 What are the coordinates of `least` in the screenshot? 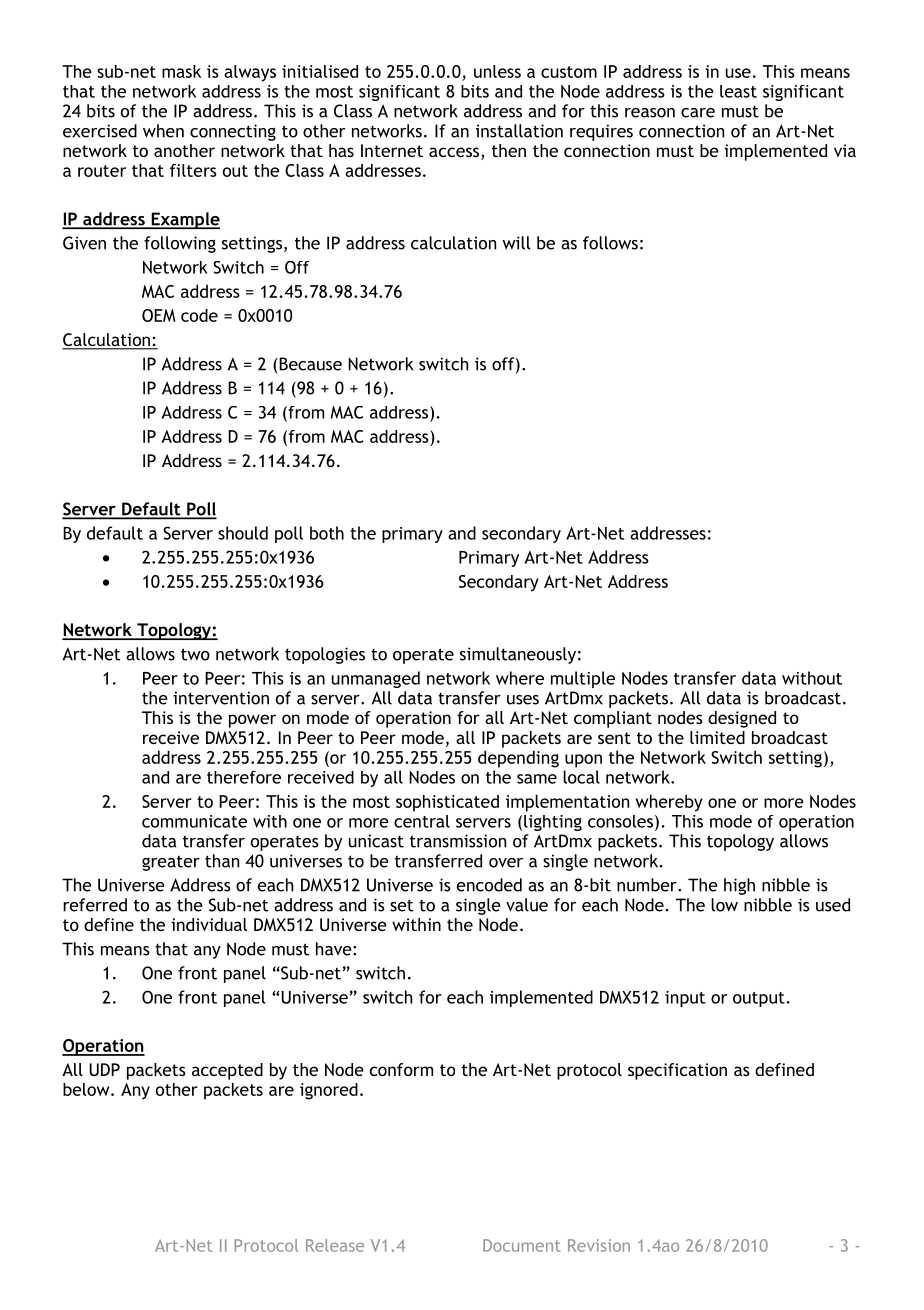 It's located at (738, 91).
